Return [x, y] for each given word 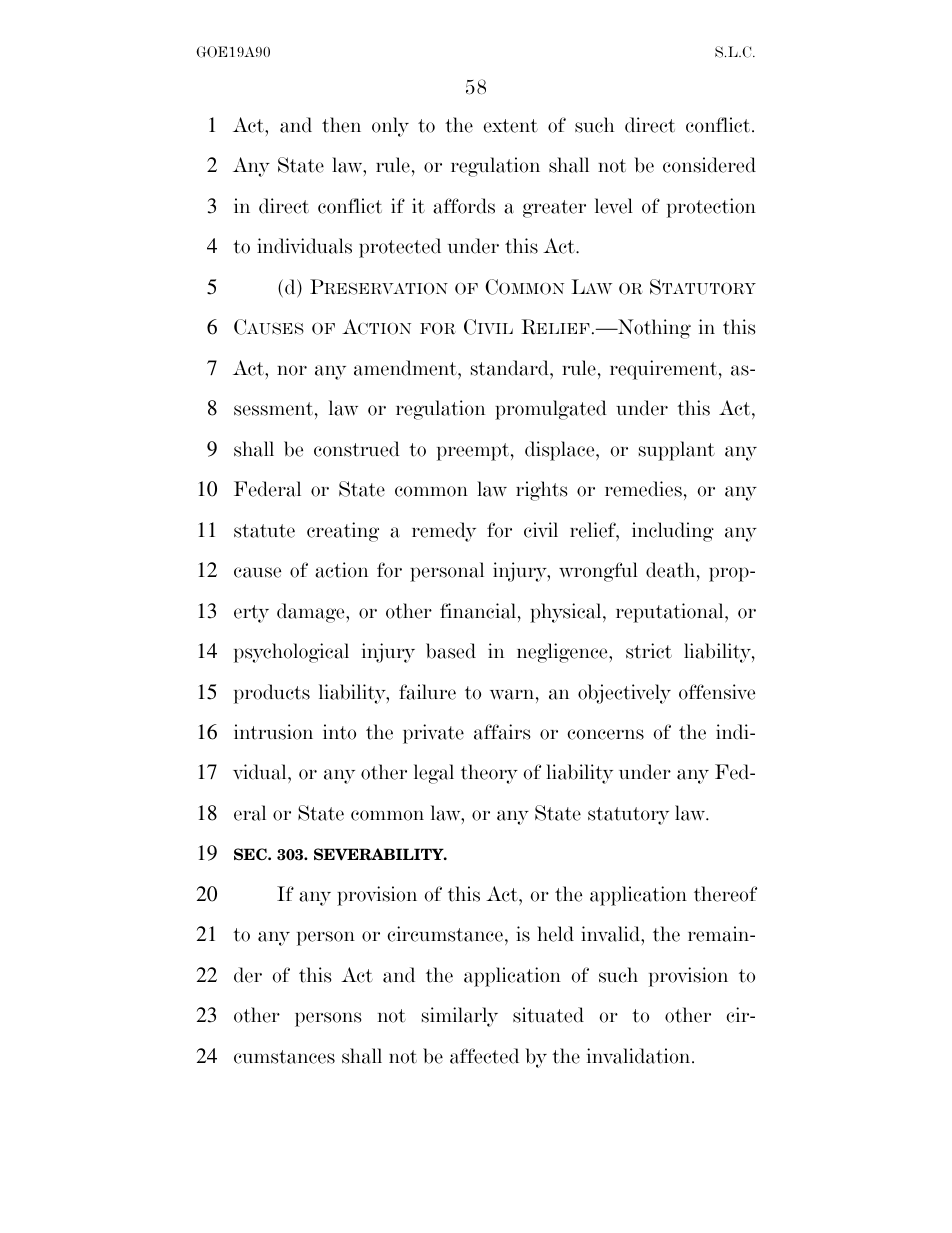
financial [479, 611]
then [341, 125]
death [672, 570]
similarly [460, 1017]
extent [510, 126]
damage [312, 613]
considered [709, 165]
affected [484, 1056]
